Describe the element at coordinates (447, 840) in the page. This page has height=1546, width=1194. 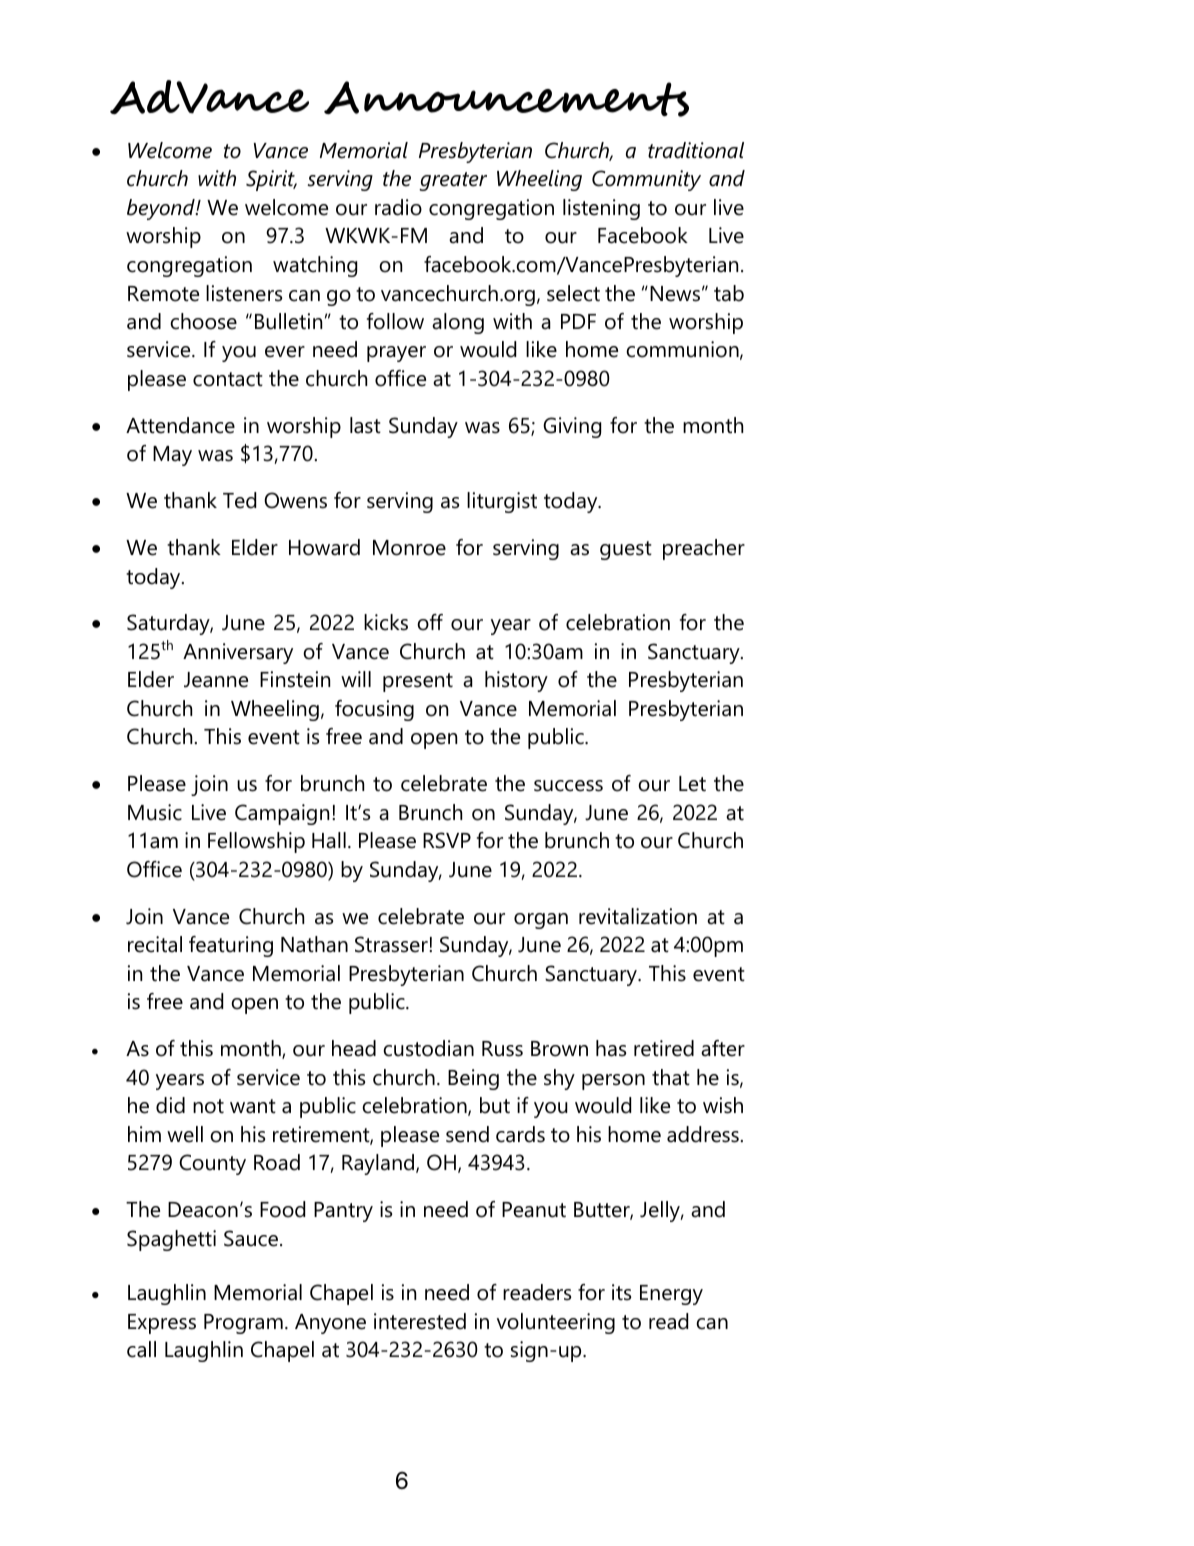
I see `RSVP` at that location.
